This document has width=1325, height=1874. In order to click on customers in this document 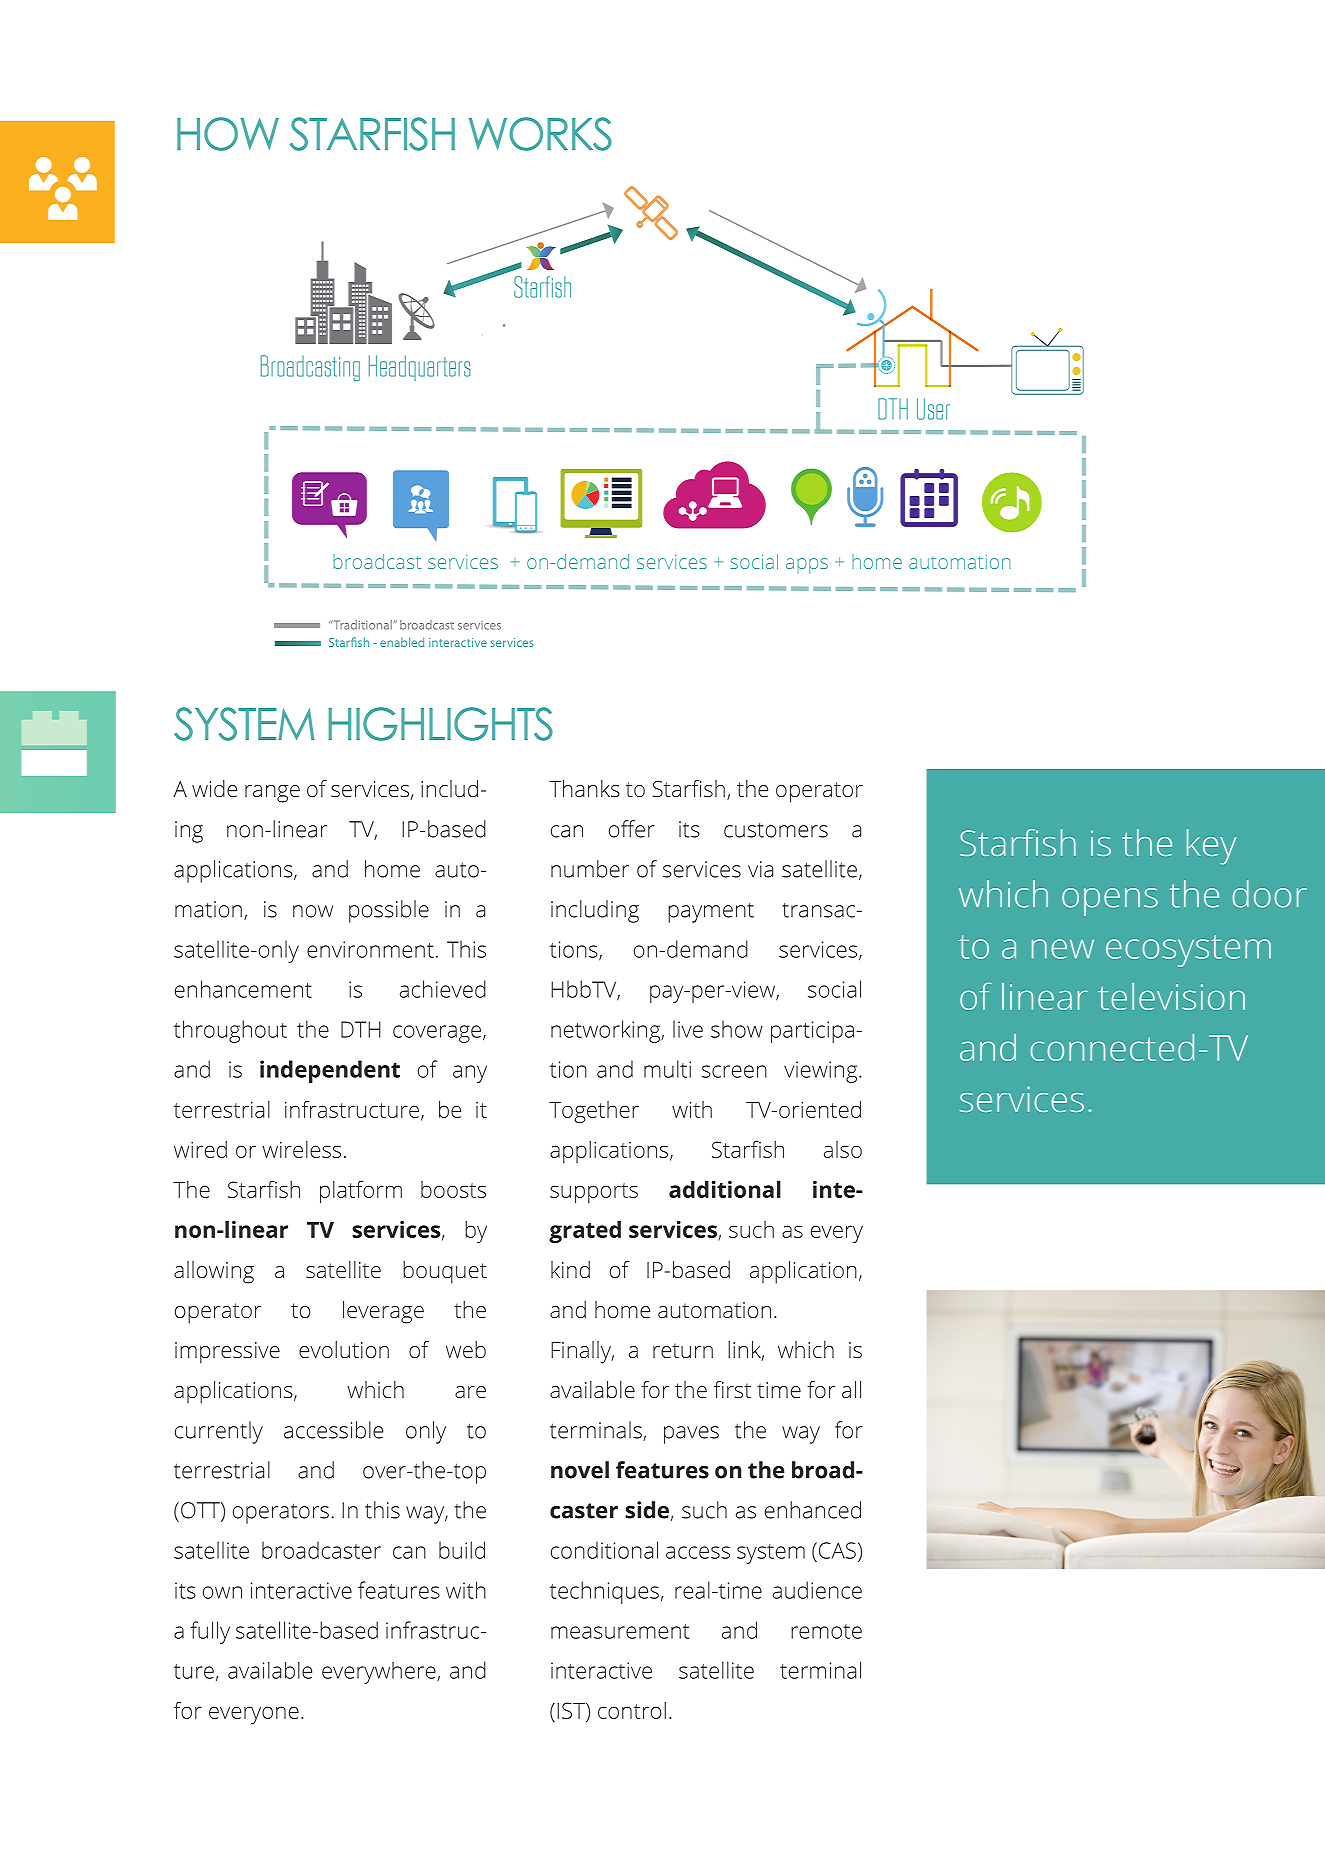, I will do `click(776, 830)`.
